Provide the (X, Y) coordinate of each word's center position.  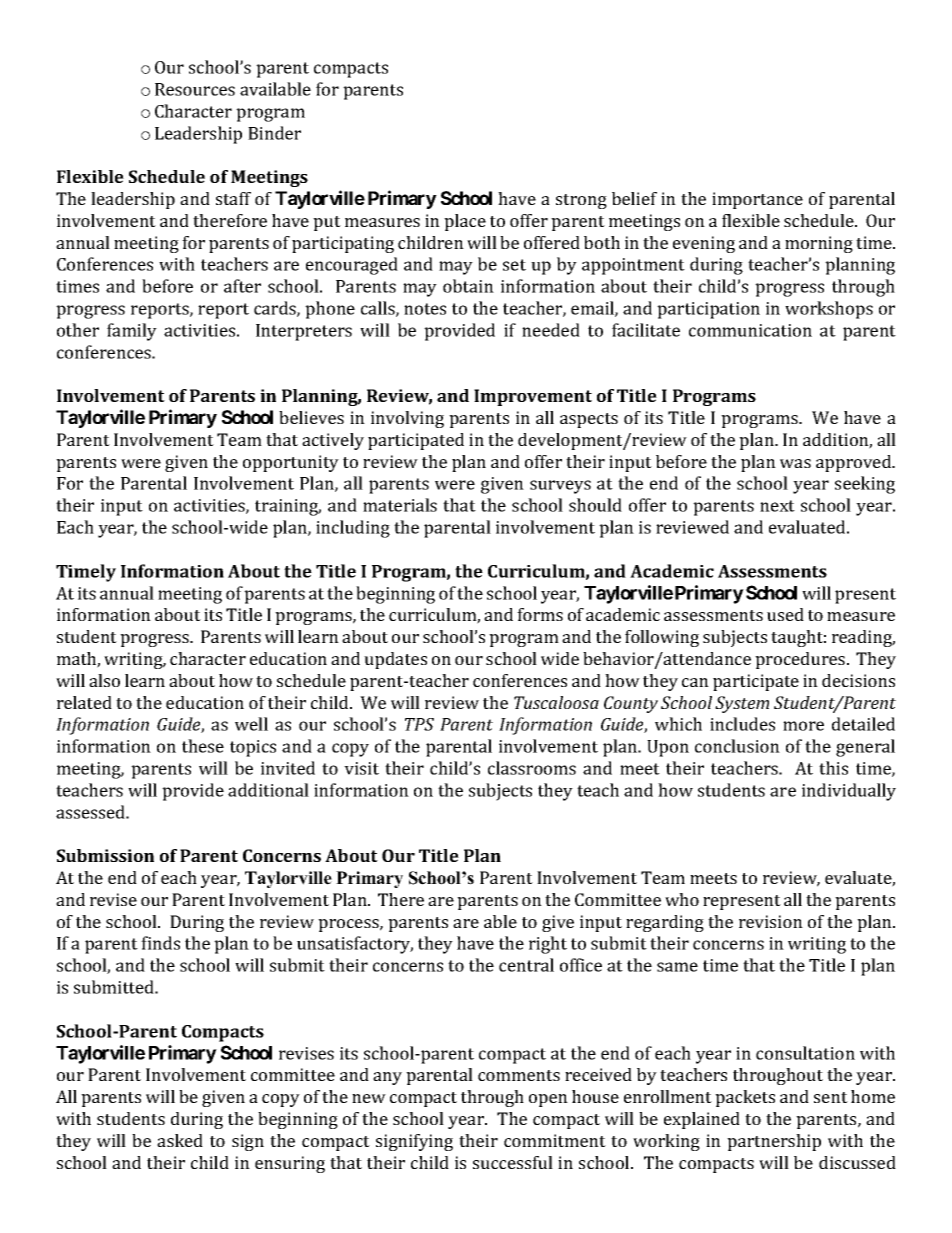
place (465, 222)
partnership (774, 1142)
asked (180, 1140)
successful (513, 1162)
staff (233, 198)
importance (757, 200)
